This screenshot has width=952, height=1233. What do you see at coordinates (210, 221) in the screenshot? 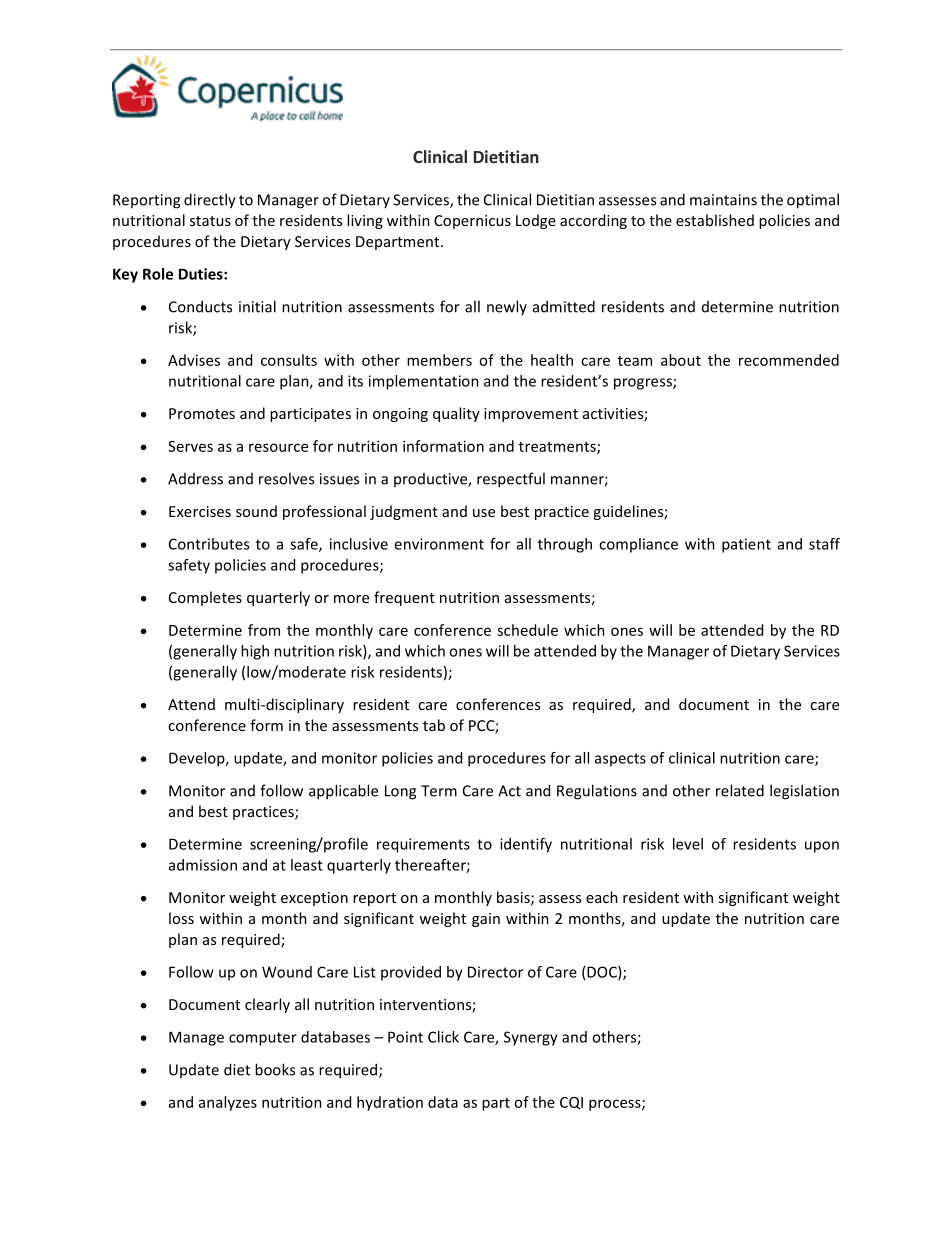
I see `status` at bounding box center [210, 221].
